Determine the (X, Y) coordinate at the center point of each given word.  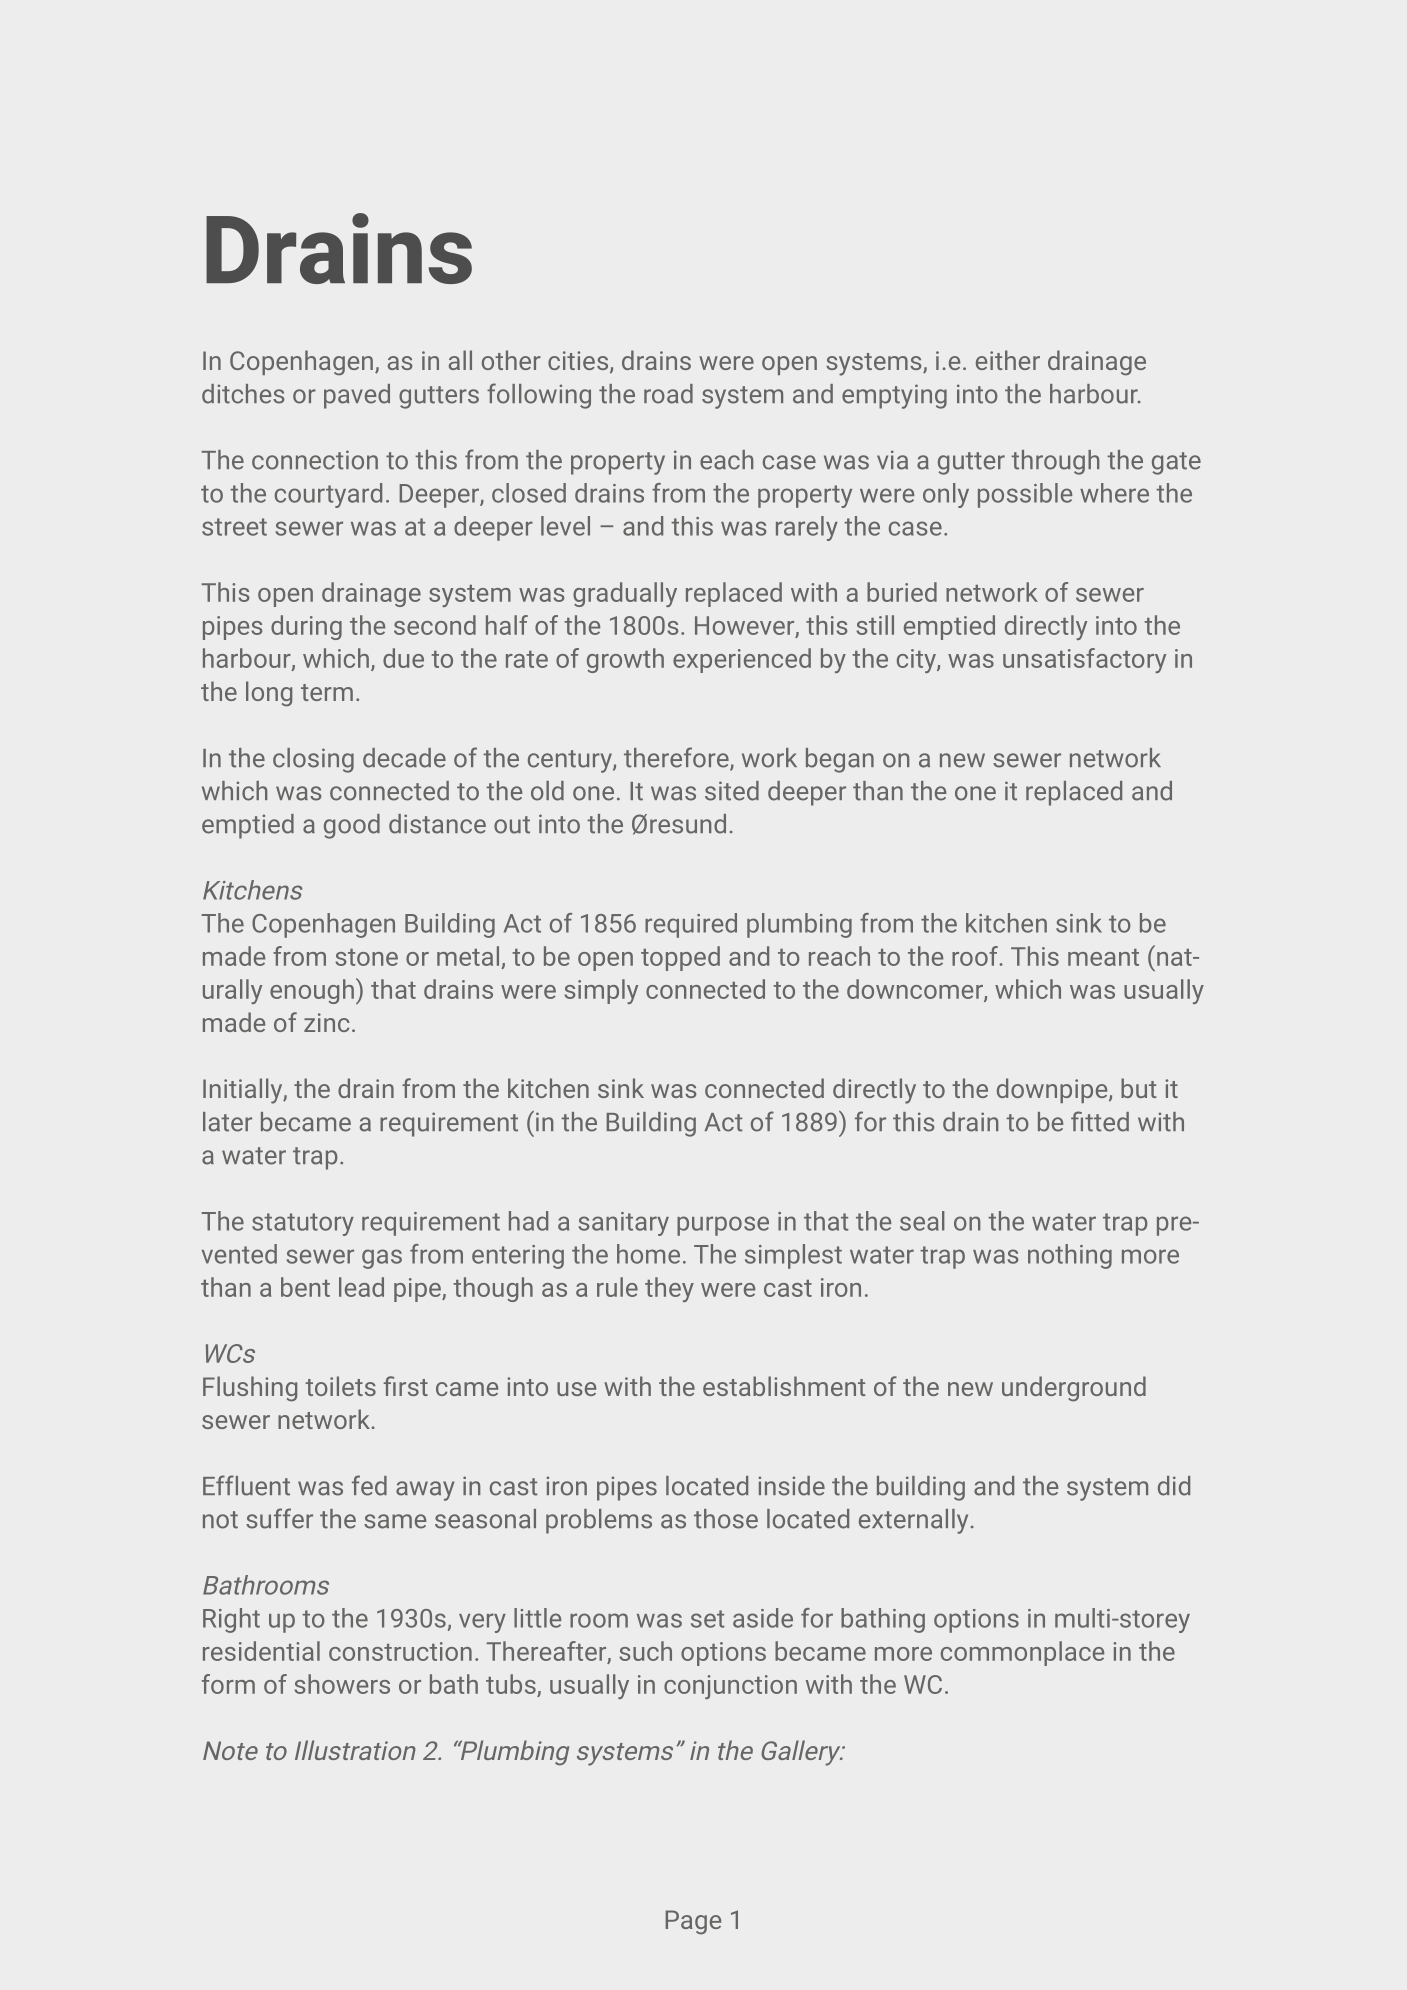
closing (313, 760)
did (1174, 1486)
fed (369, 1485)
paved (357, 396)
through (1055, 462)
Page (693, 1922)
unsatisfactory (1084, 660)
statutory (303, 1224)
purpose (723, 1226)
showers (342, 1684)
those (726, 1519)
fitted (1100, 1121)
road (668, 394)
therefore (677, 758)
